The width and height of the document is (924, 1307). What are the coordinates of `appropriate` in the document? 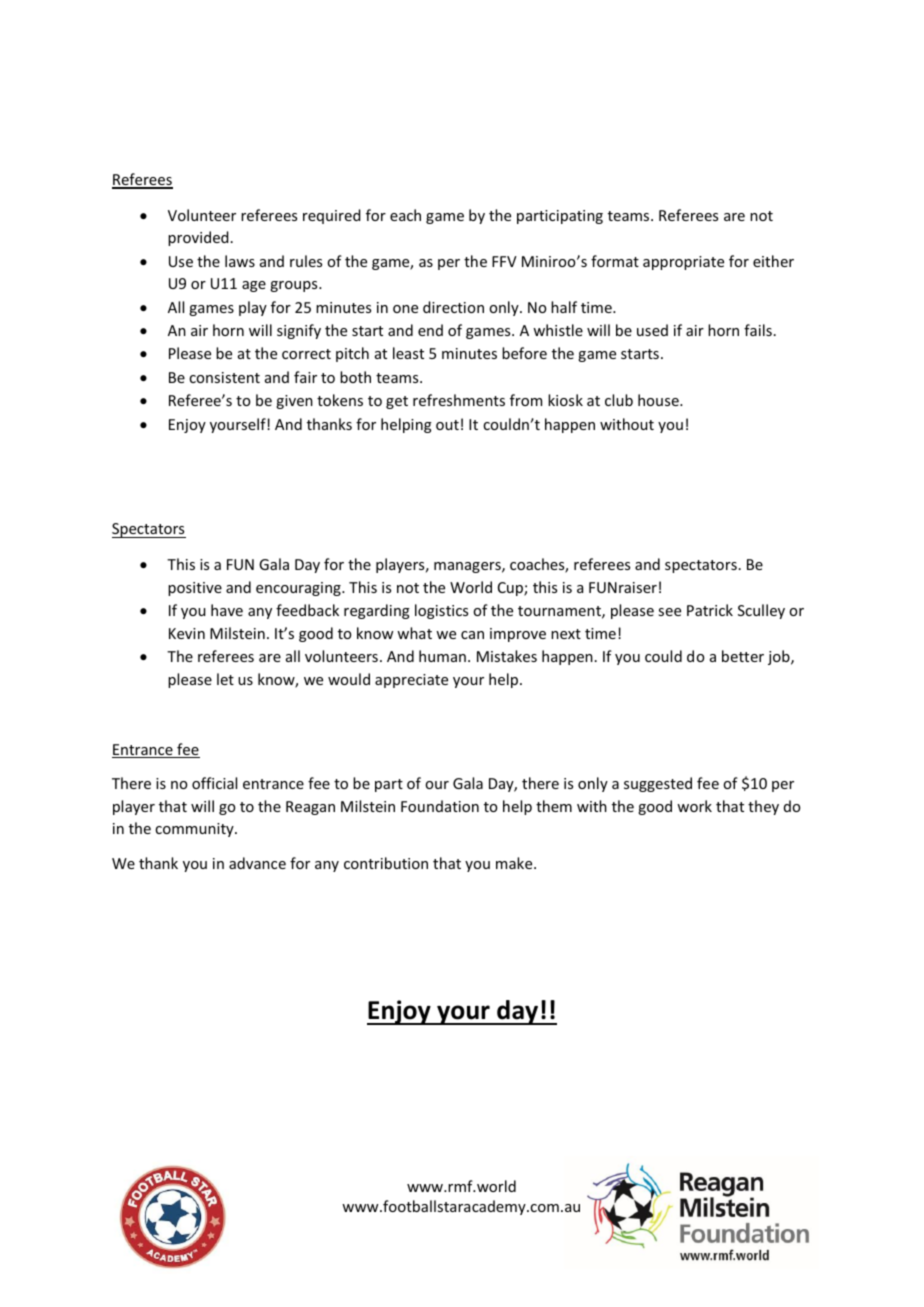 It's located at (683, 263).
